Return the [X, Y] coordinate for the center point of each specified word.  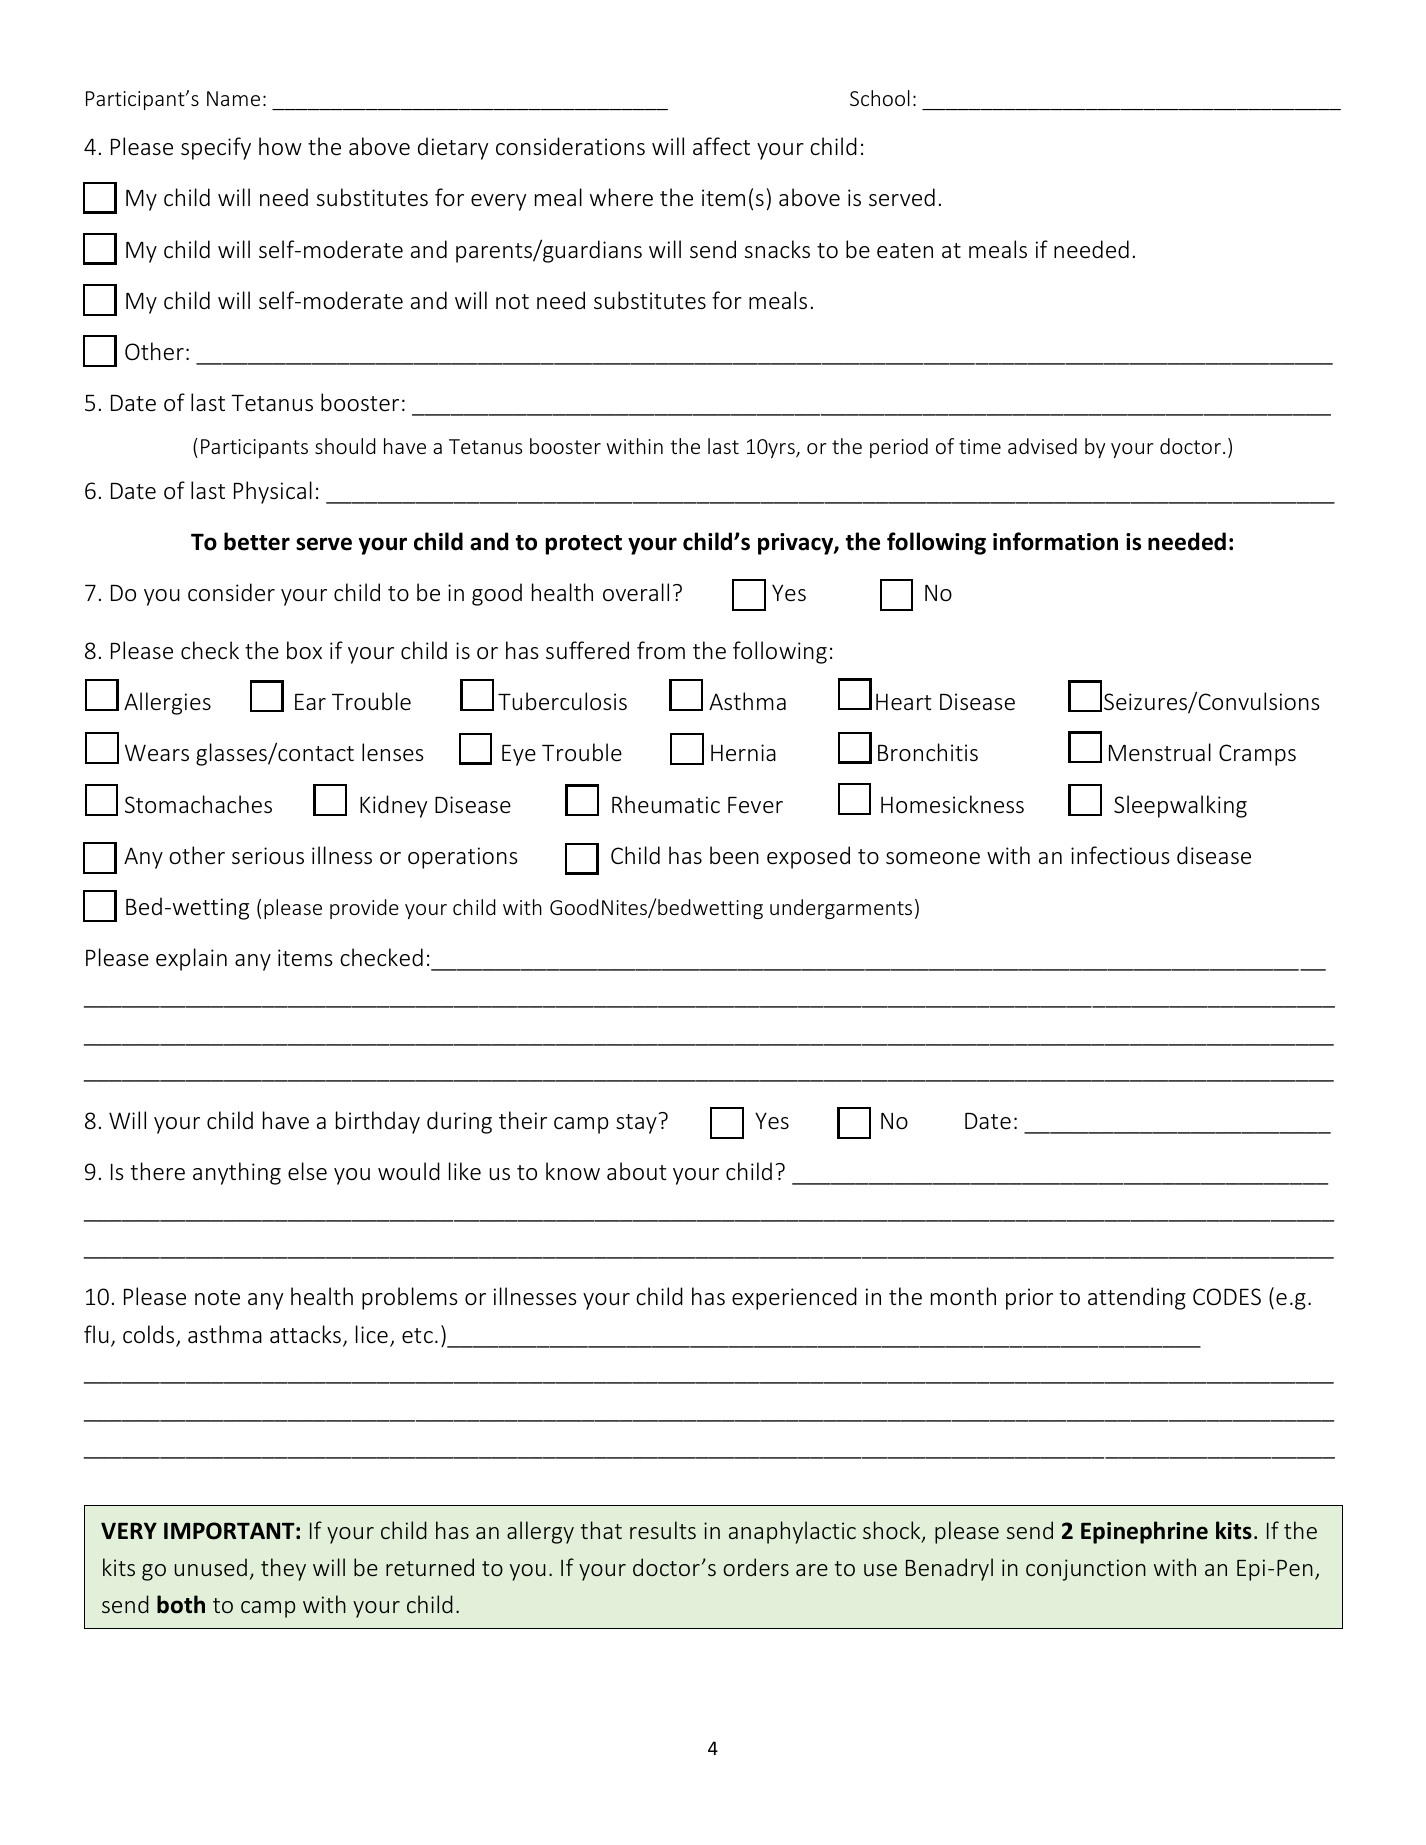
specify [216, 148]
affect [721, 146]
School [880, 98]
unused [210, 1567]
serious [268, 856]
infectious [1120, 855]
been [734, 855]
